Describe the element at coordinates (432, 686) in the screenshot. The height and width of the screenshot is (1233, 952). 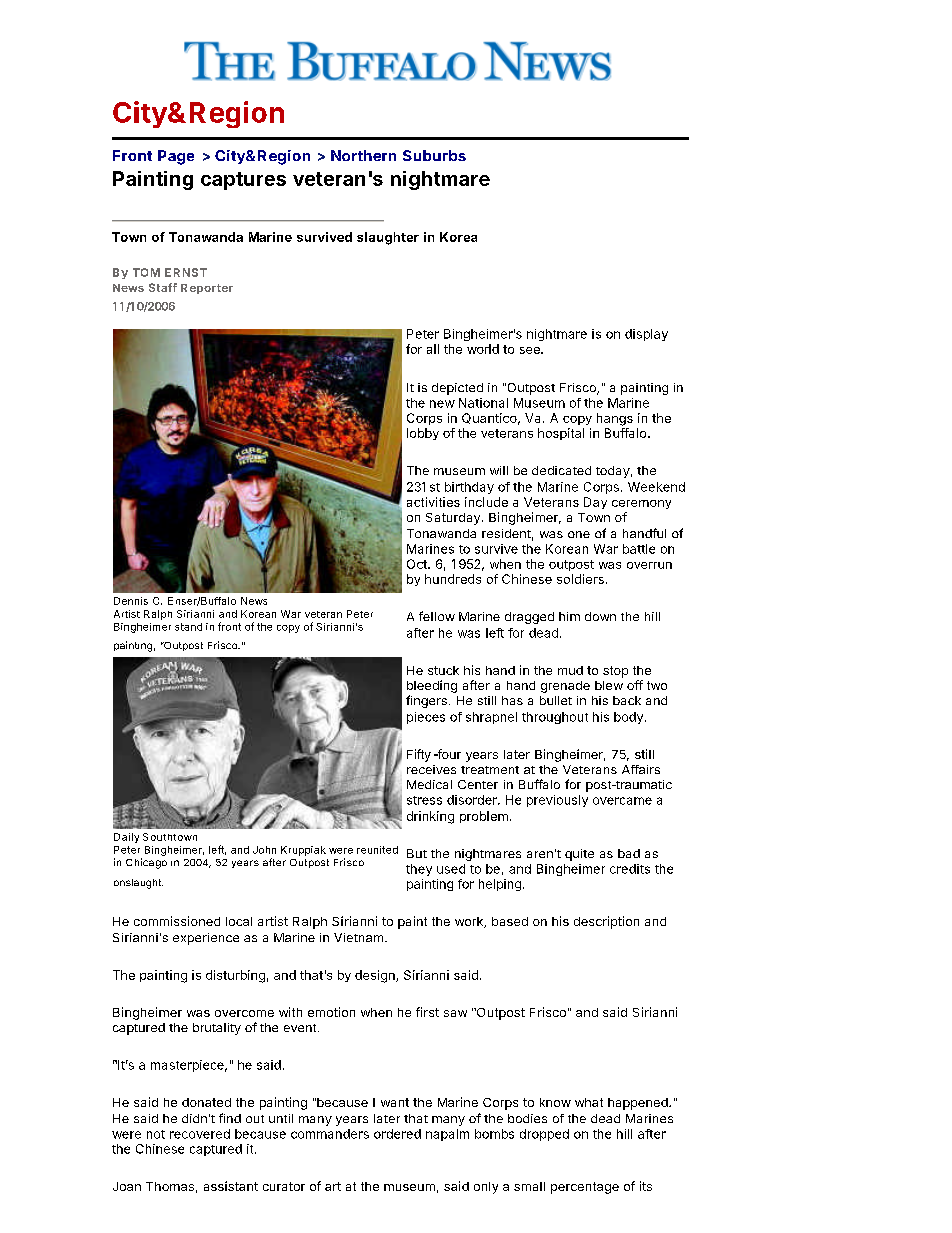
I see `bleeding` at that location.
